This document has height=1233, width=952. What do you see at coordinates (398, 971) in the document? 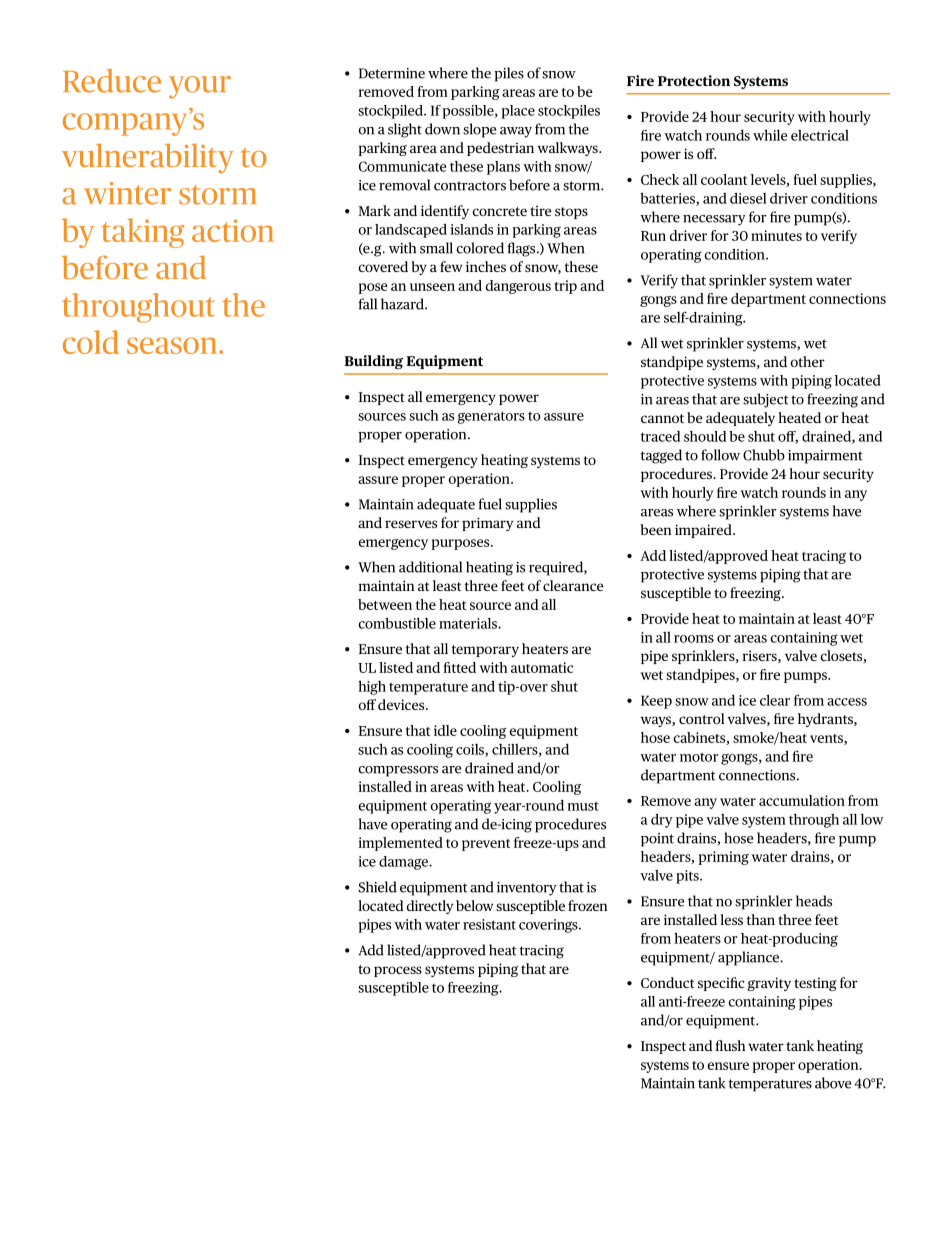
I see `process` at bounding box center [398, 971].
